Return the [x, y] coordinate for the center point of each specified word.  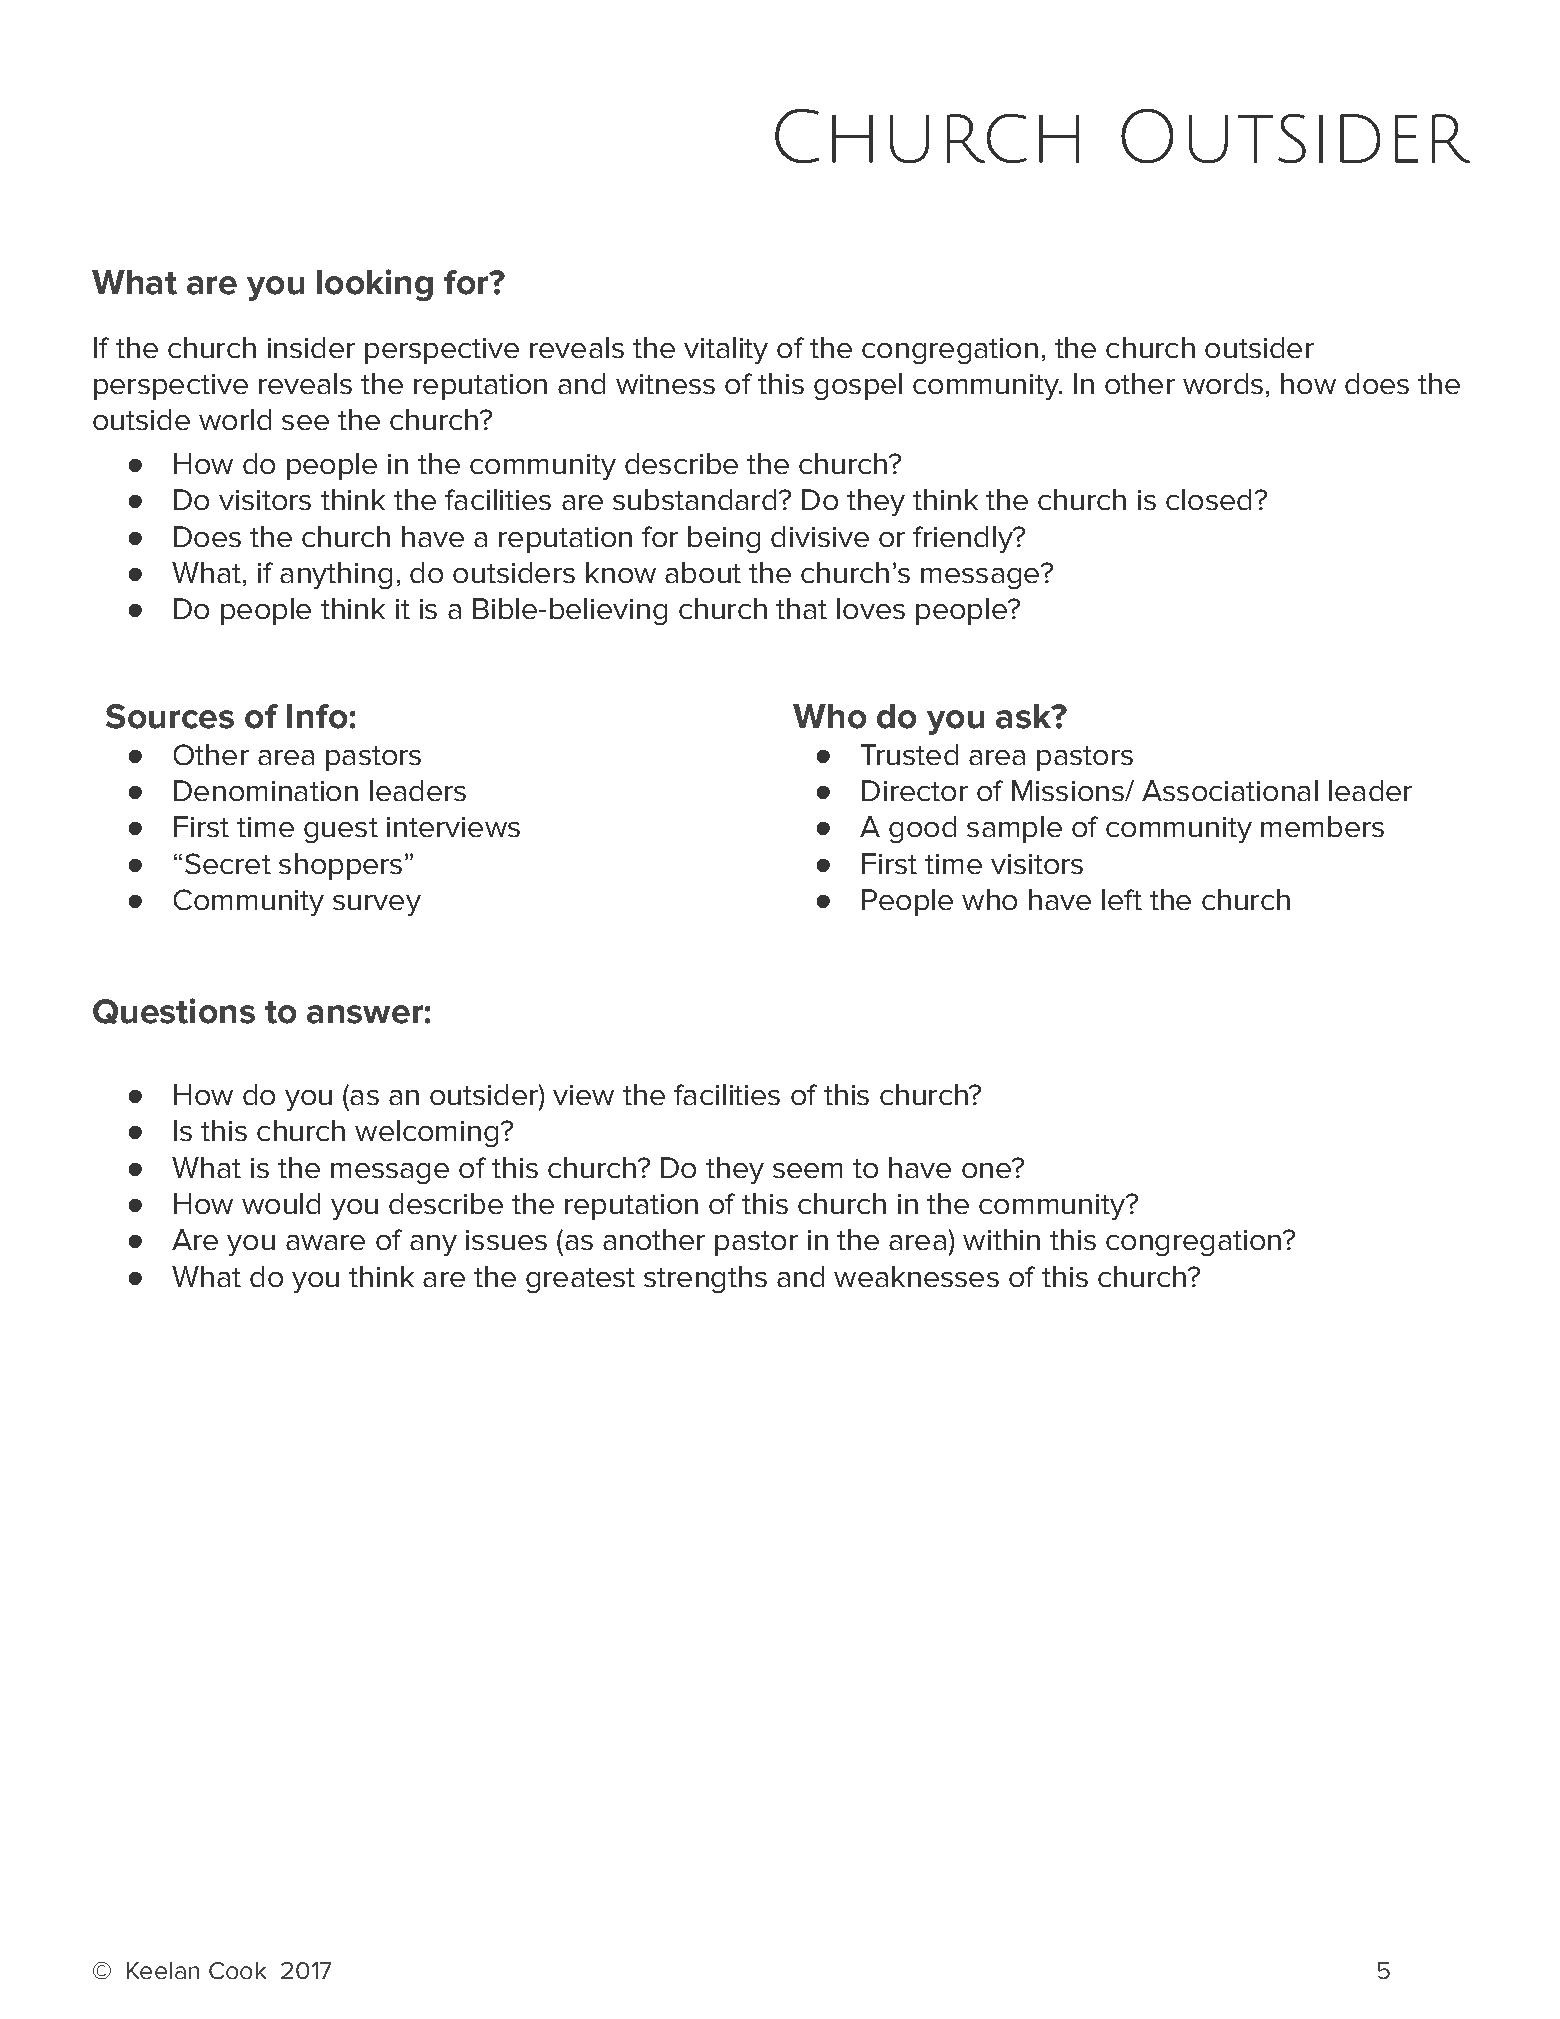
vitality [726, 350]
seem [807, 1170]
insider [311, 347]
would [281, 1203]
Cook [237, 1970]
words [1223, 383]
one [987, 1169]
